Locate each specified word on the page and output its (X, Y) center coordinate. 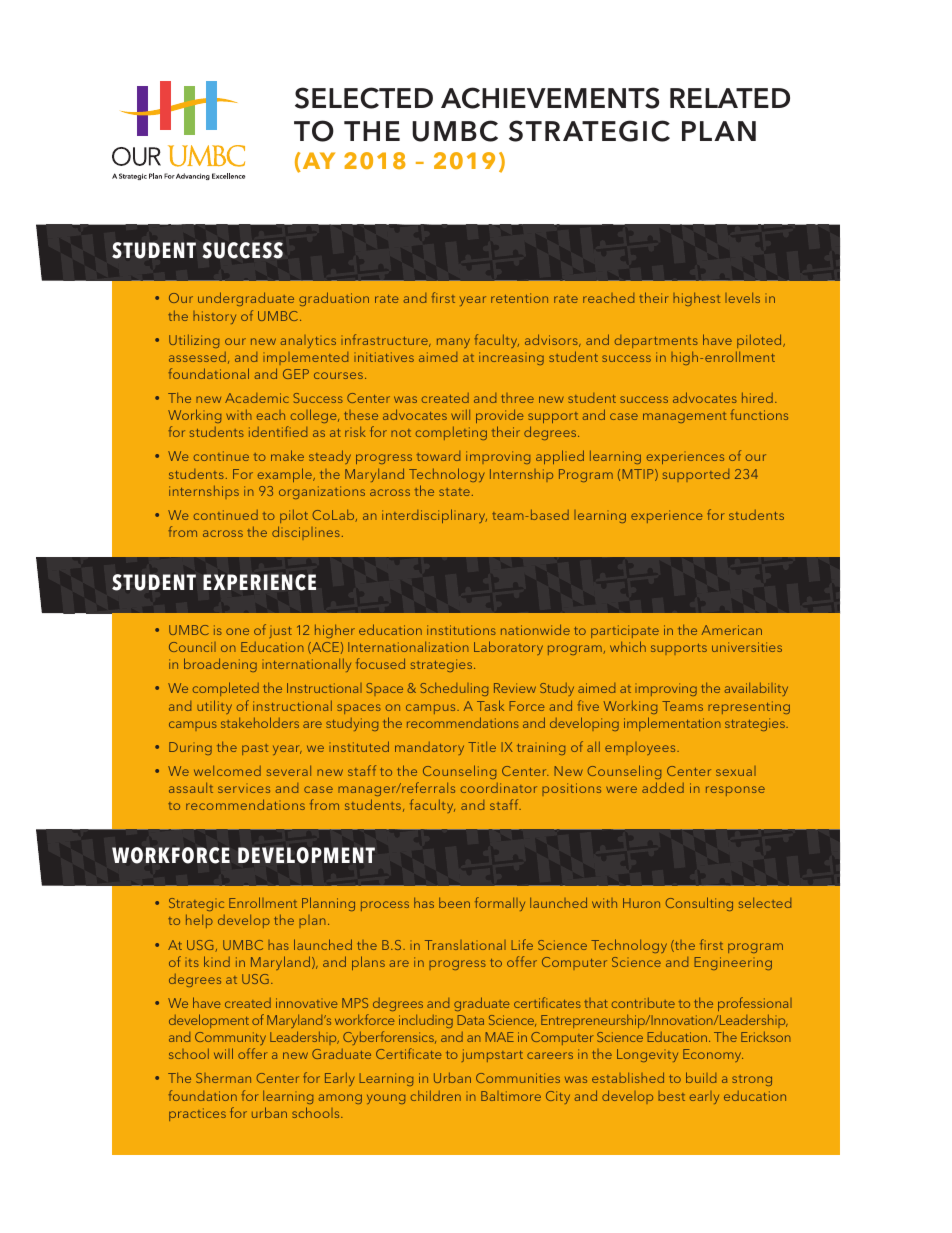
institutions (461, 630)
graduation (334, 299)
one (237, 631)
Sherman (223, 1078)
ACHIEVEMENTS (550, 98)
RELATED (730, 98)
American (732, 630)
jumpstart (492, 1055)
